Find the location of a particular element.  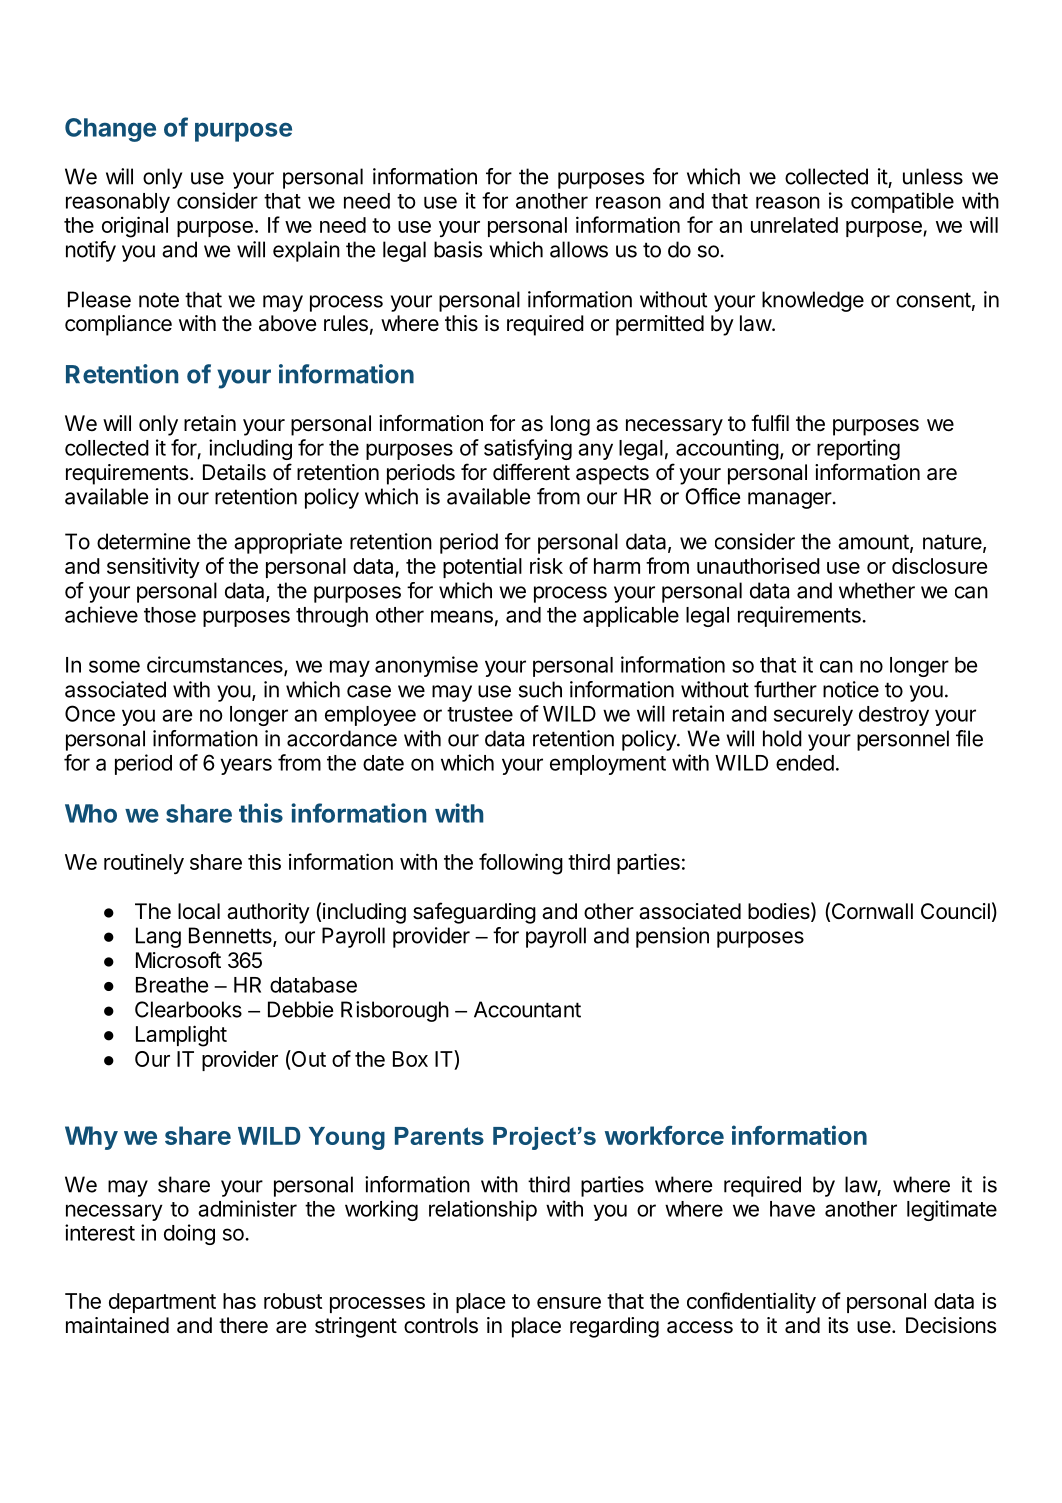

ensure is located at coordinates (569, 1303).
